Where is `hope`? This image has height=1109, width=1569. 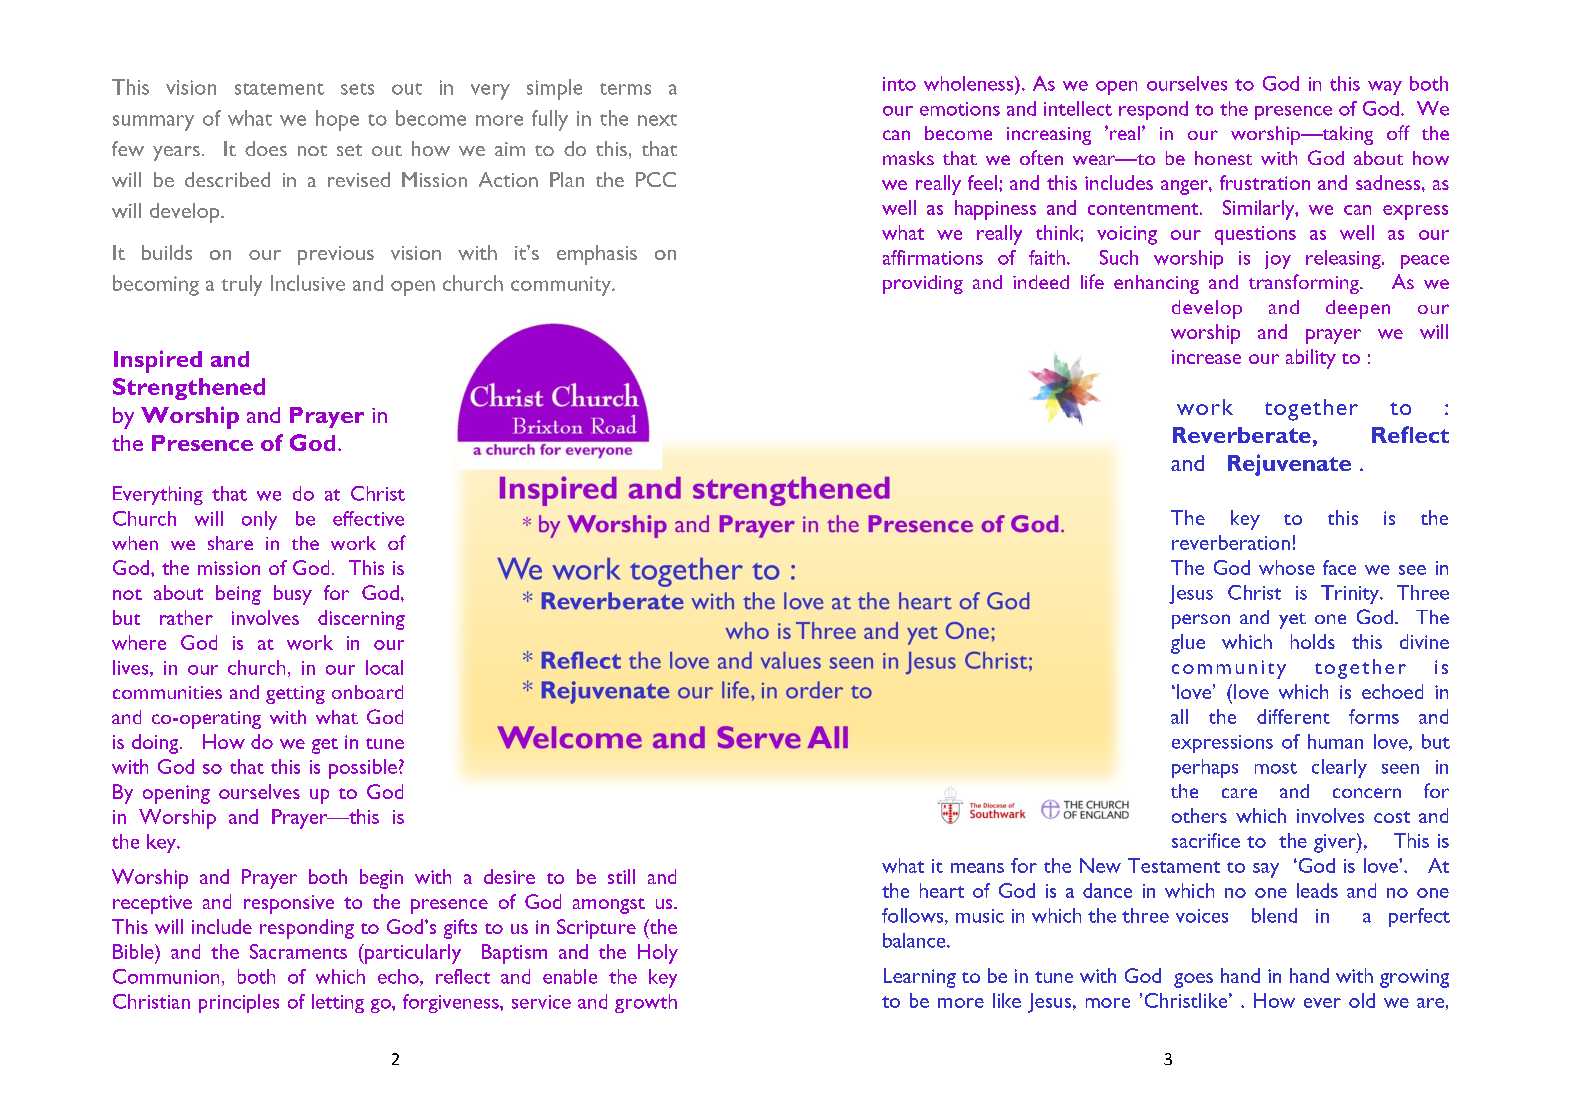 hope is located at coordinates (337, 120).
